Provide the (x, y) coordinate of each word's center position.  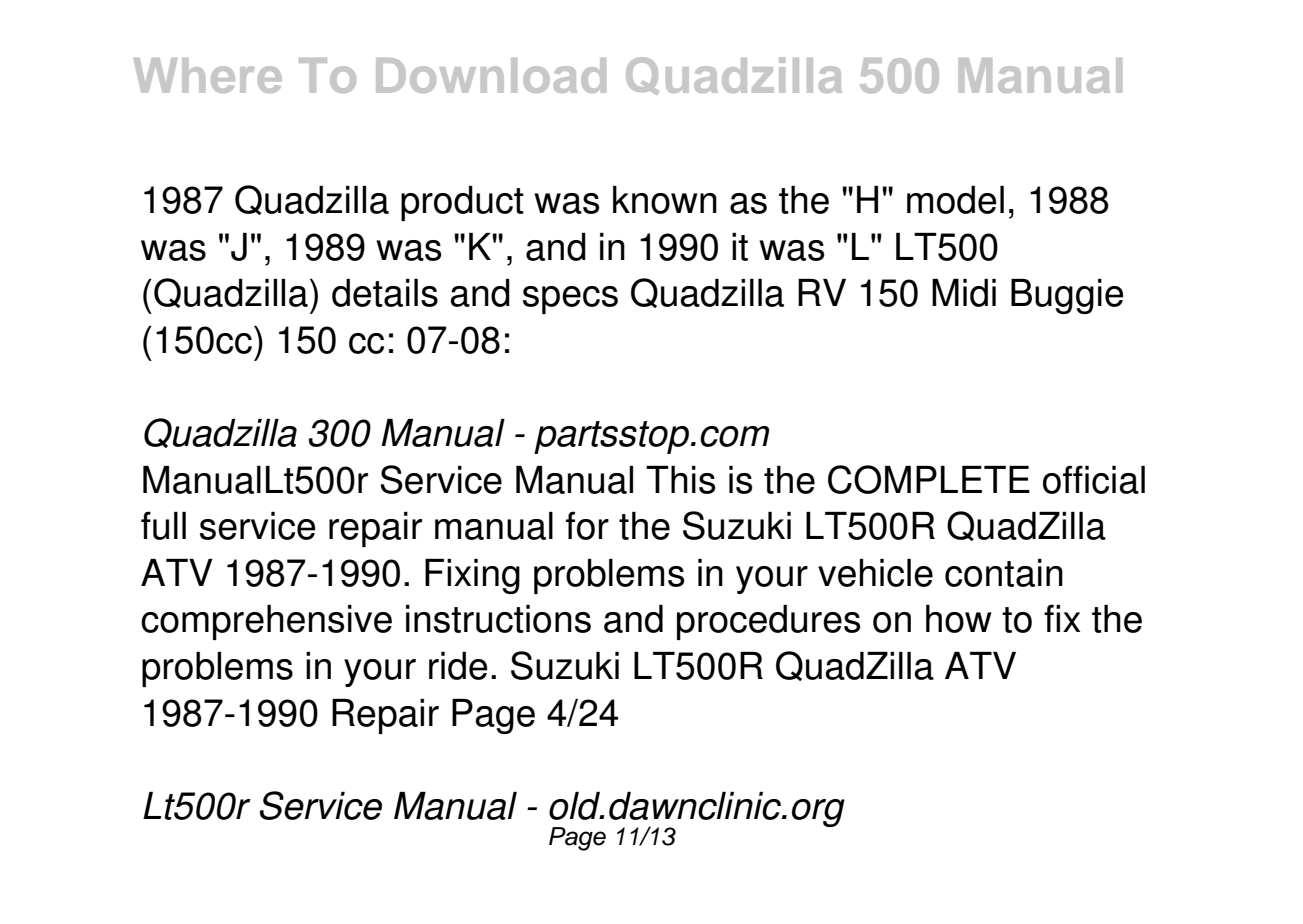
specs (570, 300)
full (163, 525)
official (1094, 479)
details (385, 293)
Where (208, 75)
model (955, 200)
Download (491, 75)
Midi (964, 293)
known (665, 200)
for (587, 525)
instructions (498, 619)
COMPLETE (929, 479)
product (462, 203)
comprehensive (266, 622)
